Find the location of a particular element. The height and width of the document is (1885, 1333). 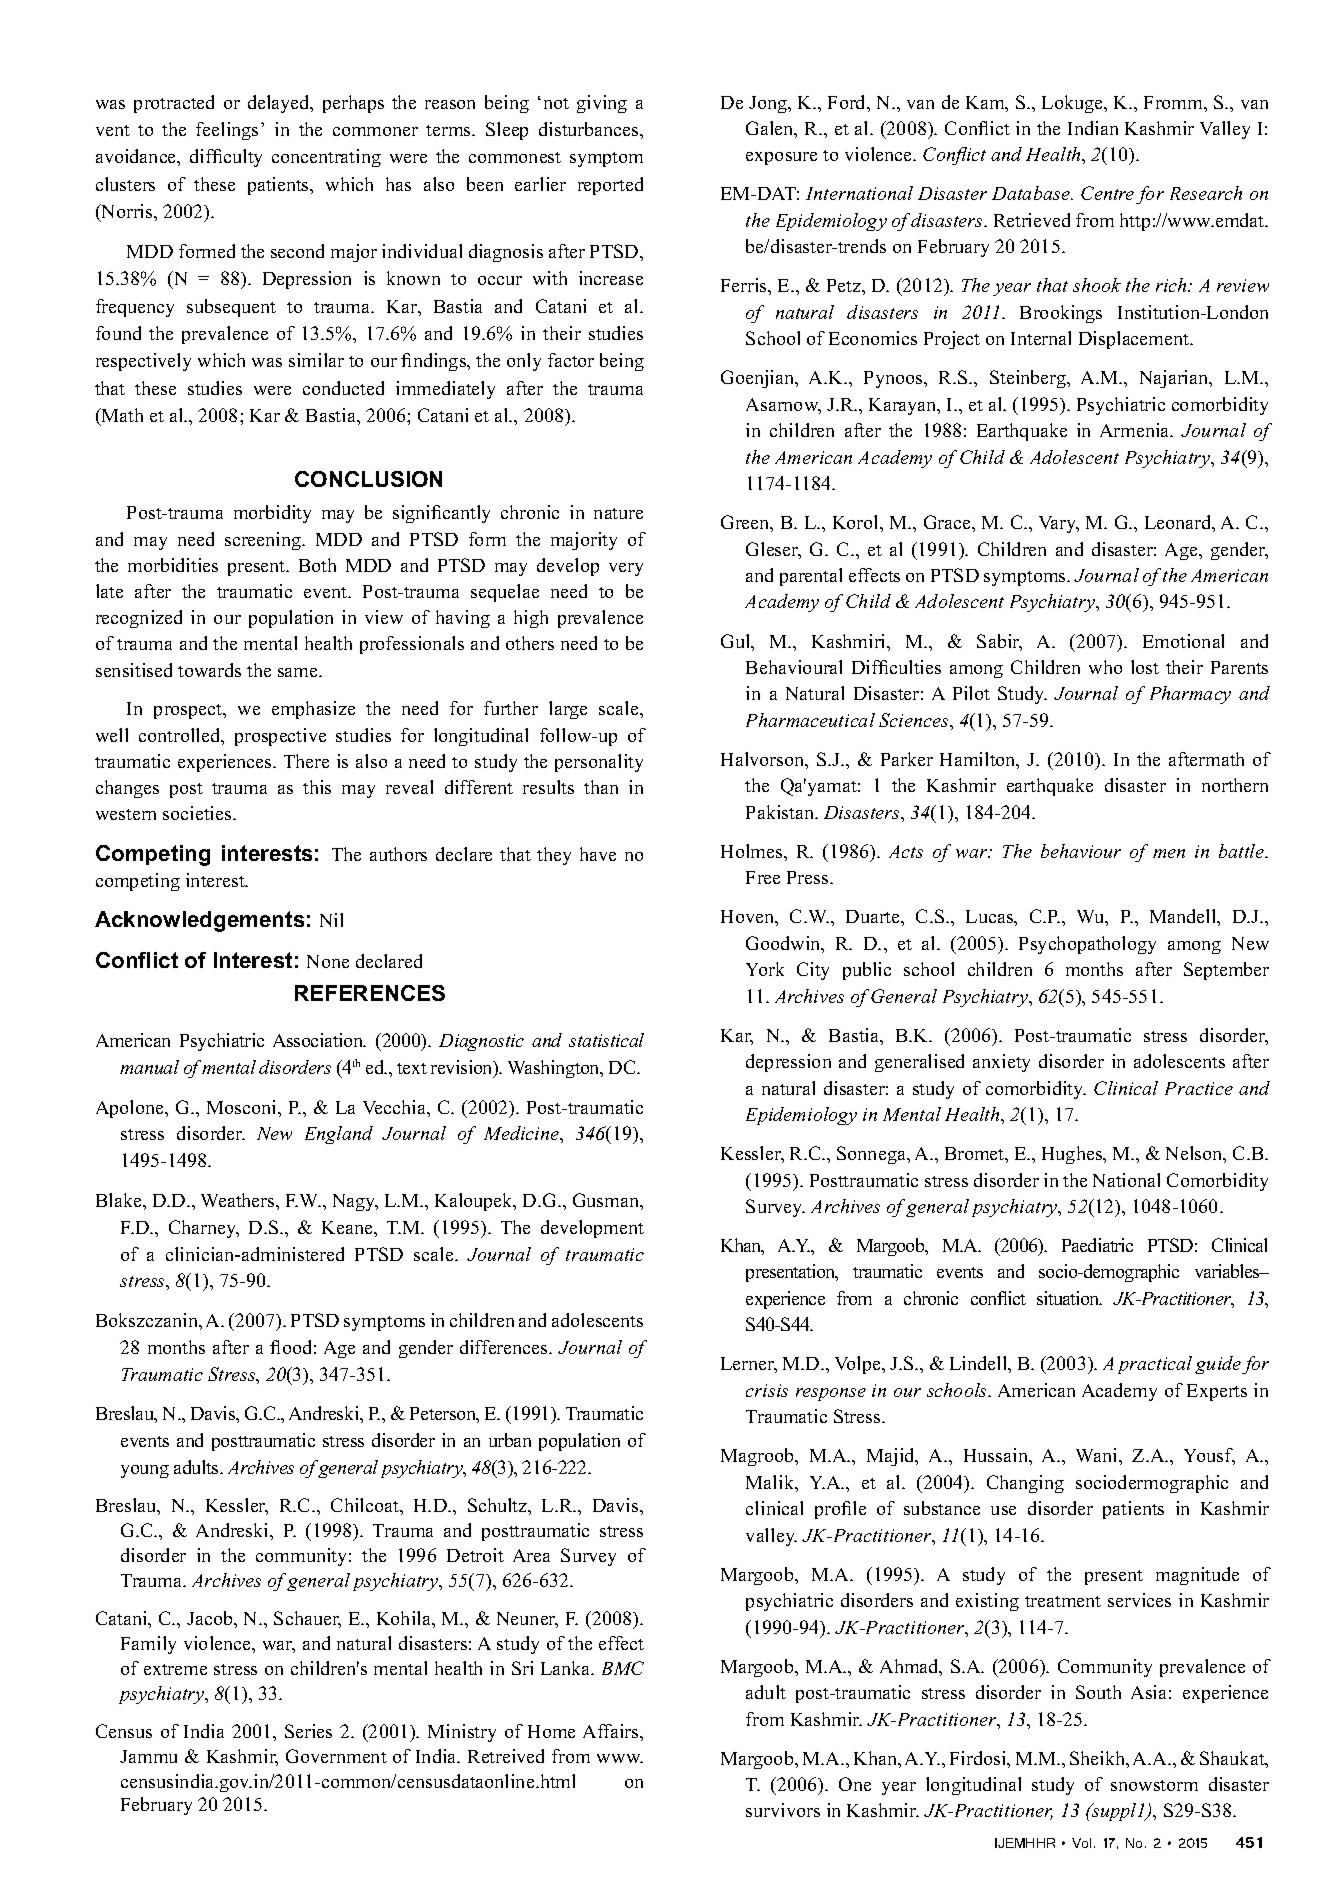

Psychopathology is located at coordinates (1087, 945).
